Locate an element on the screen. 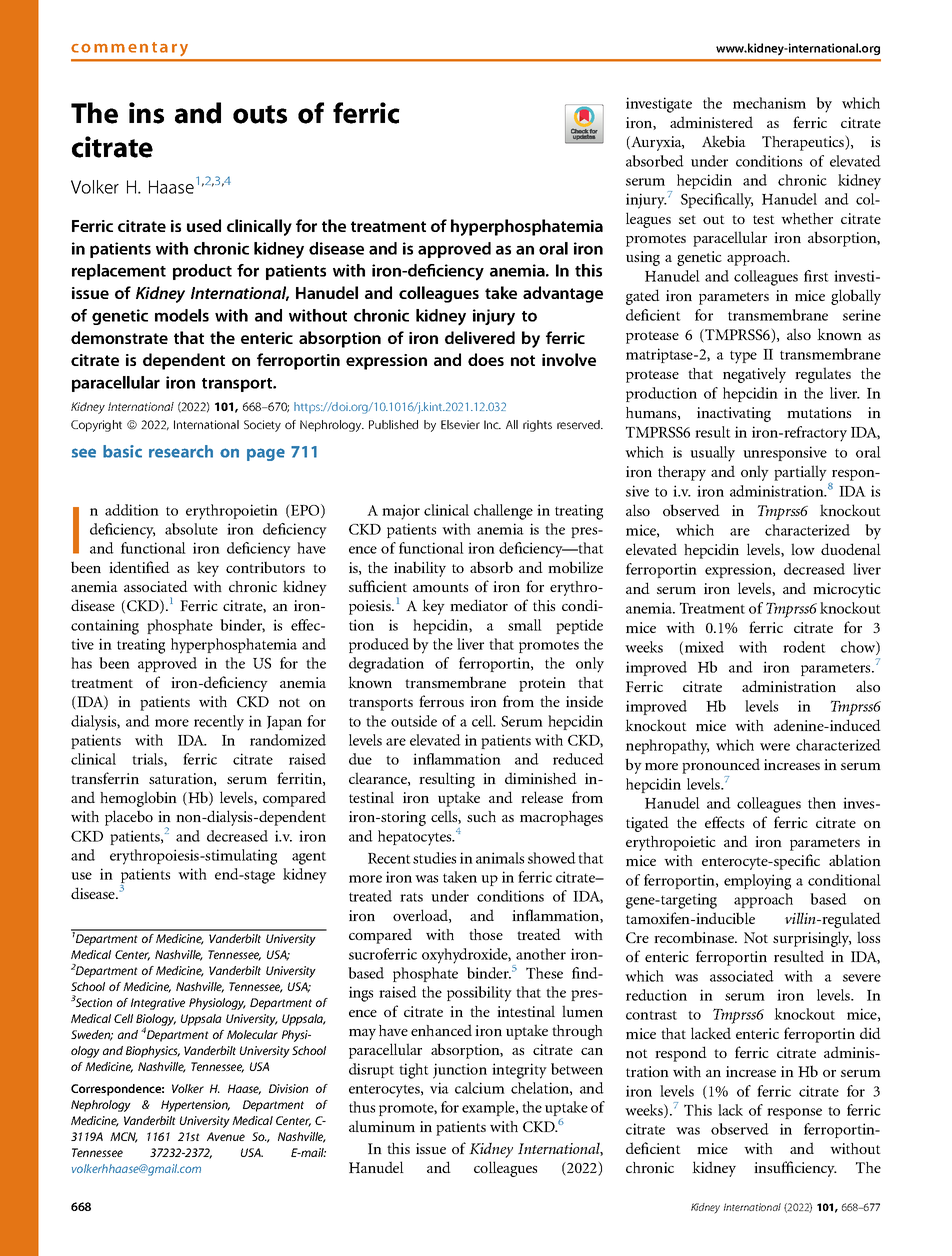 The height and width of the screenshot is (1256, 952). using is located at coordinates (643, 258).
